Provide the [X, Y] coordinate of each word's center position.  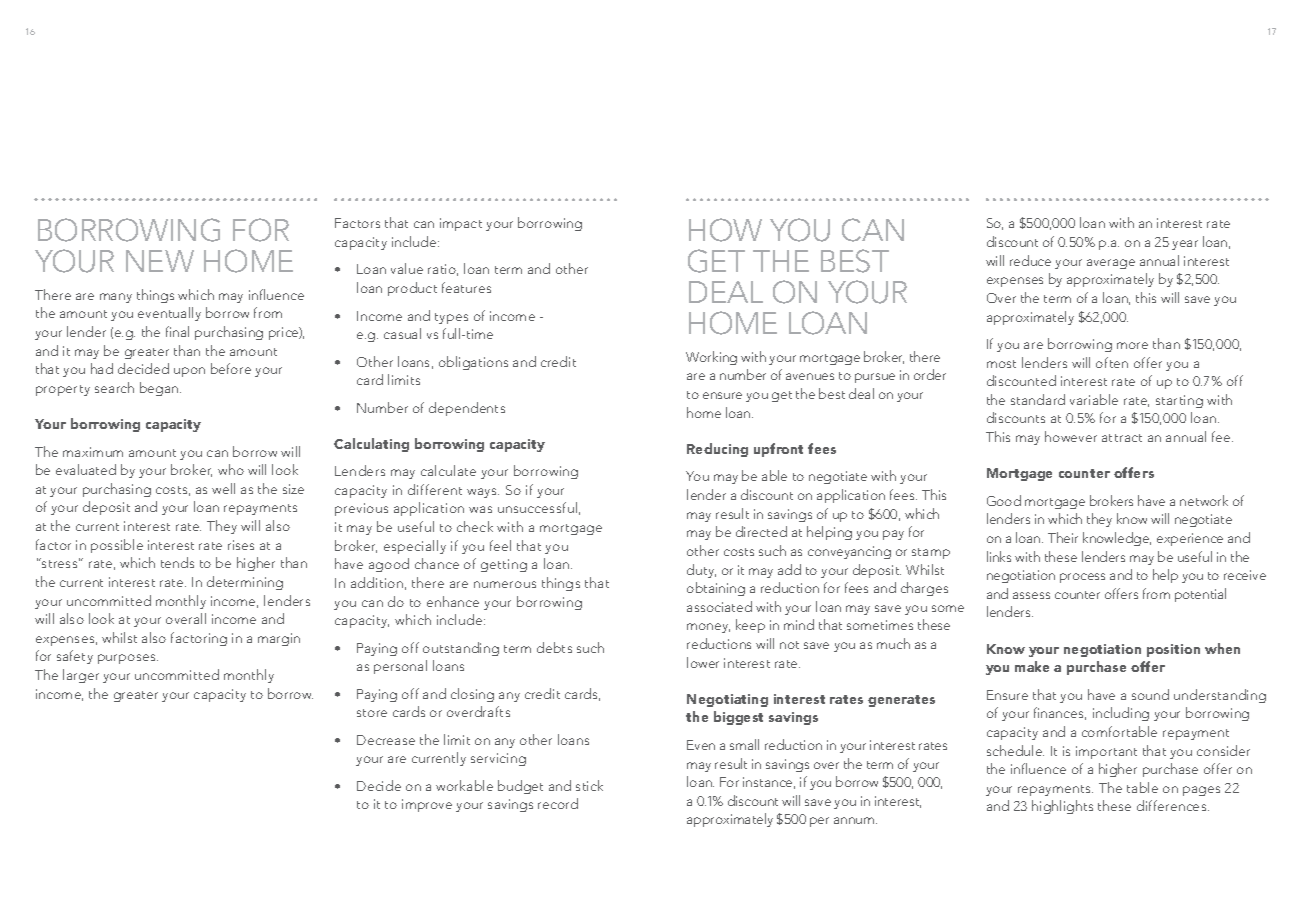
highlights [1062, 807]
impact [461, 224]
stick [589, 785]
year [1185, 245]
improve [427, 805]
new [160, 261]
